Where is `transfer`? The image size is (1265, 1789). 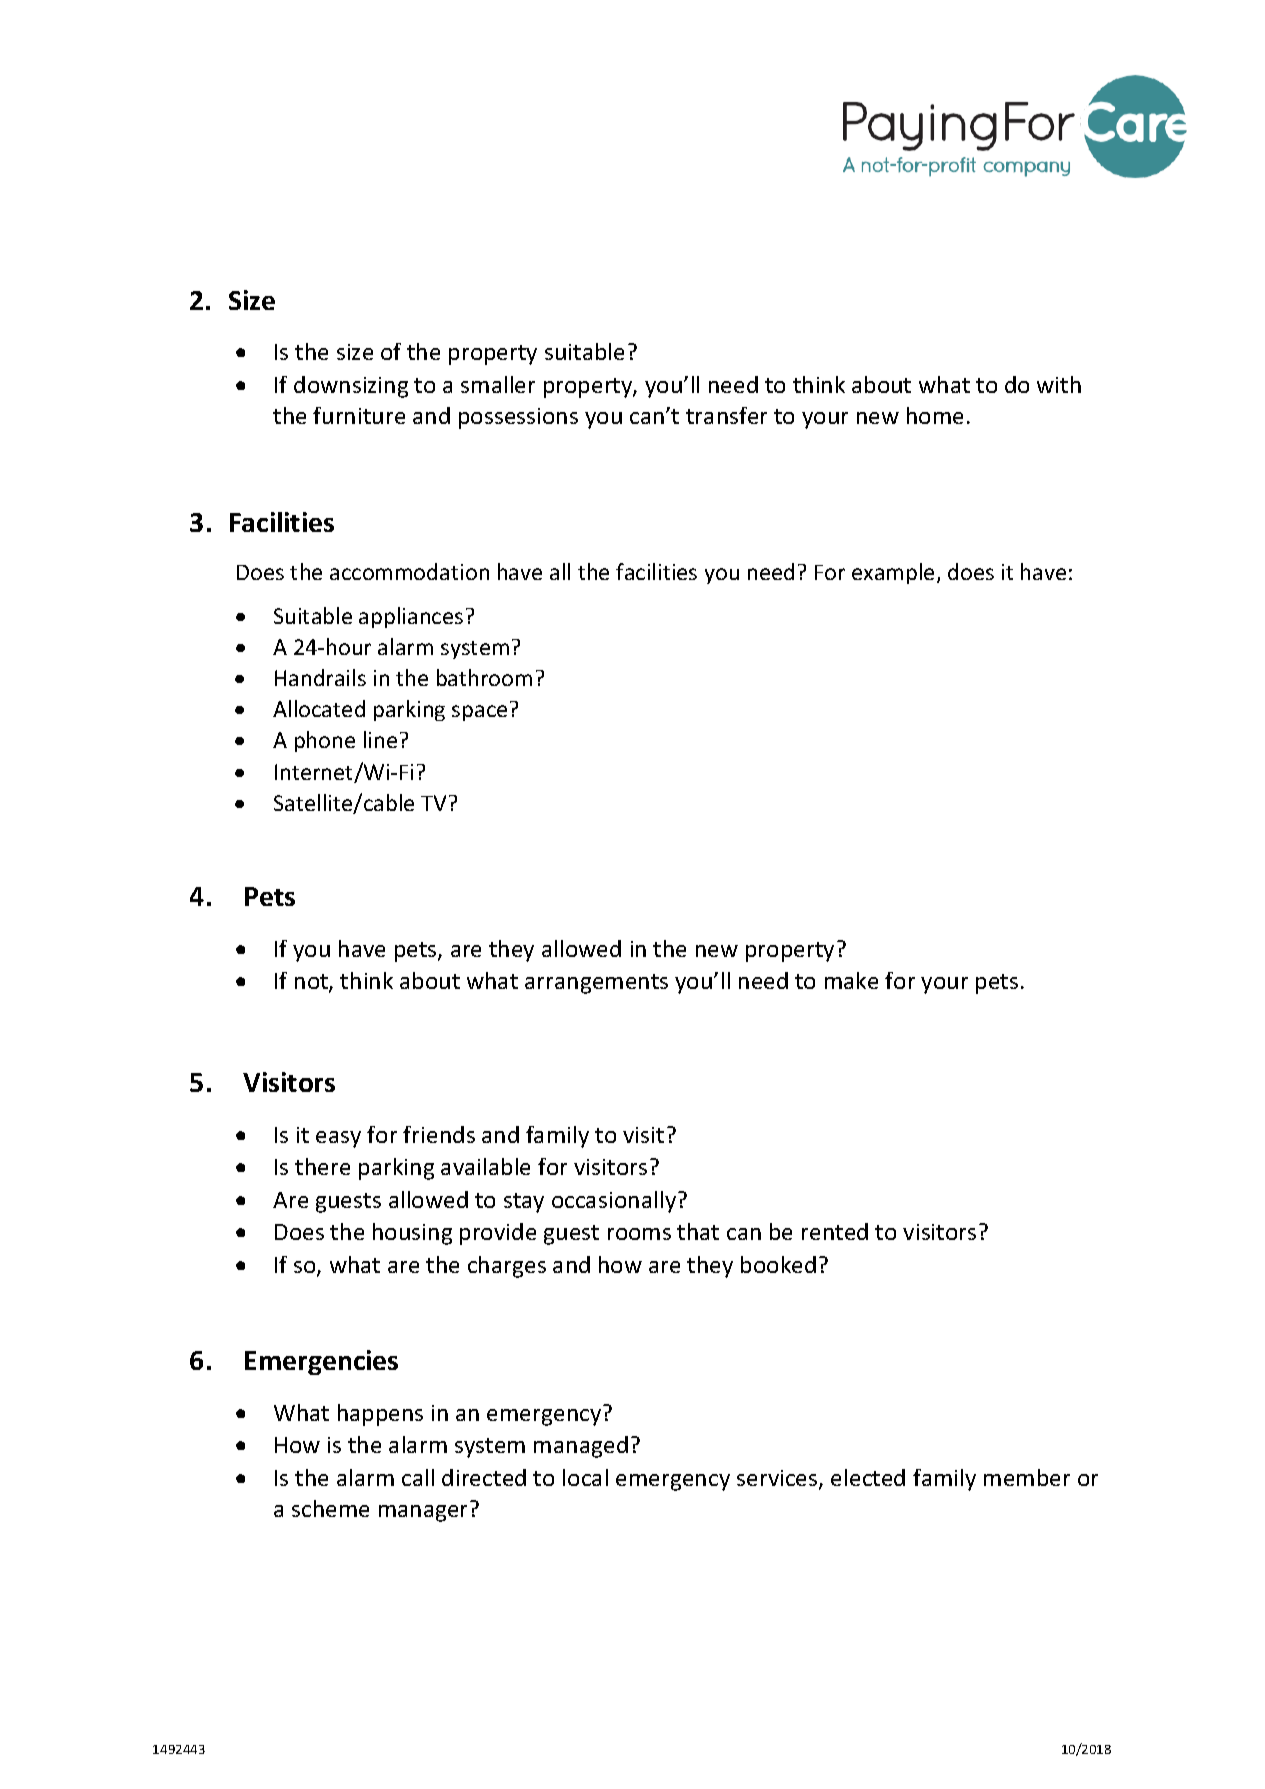
transfer is located at coordinates (726, 415).
